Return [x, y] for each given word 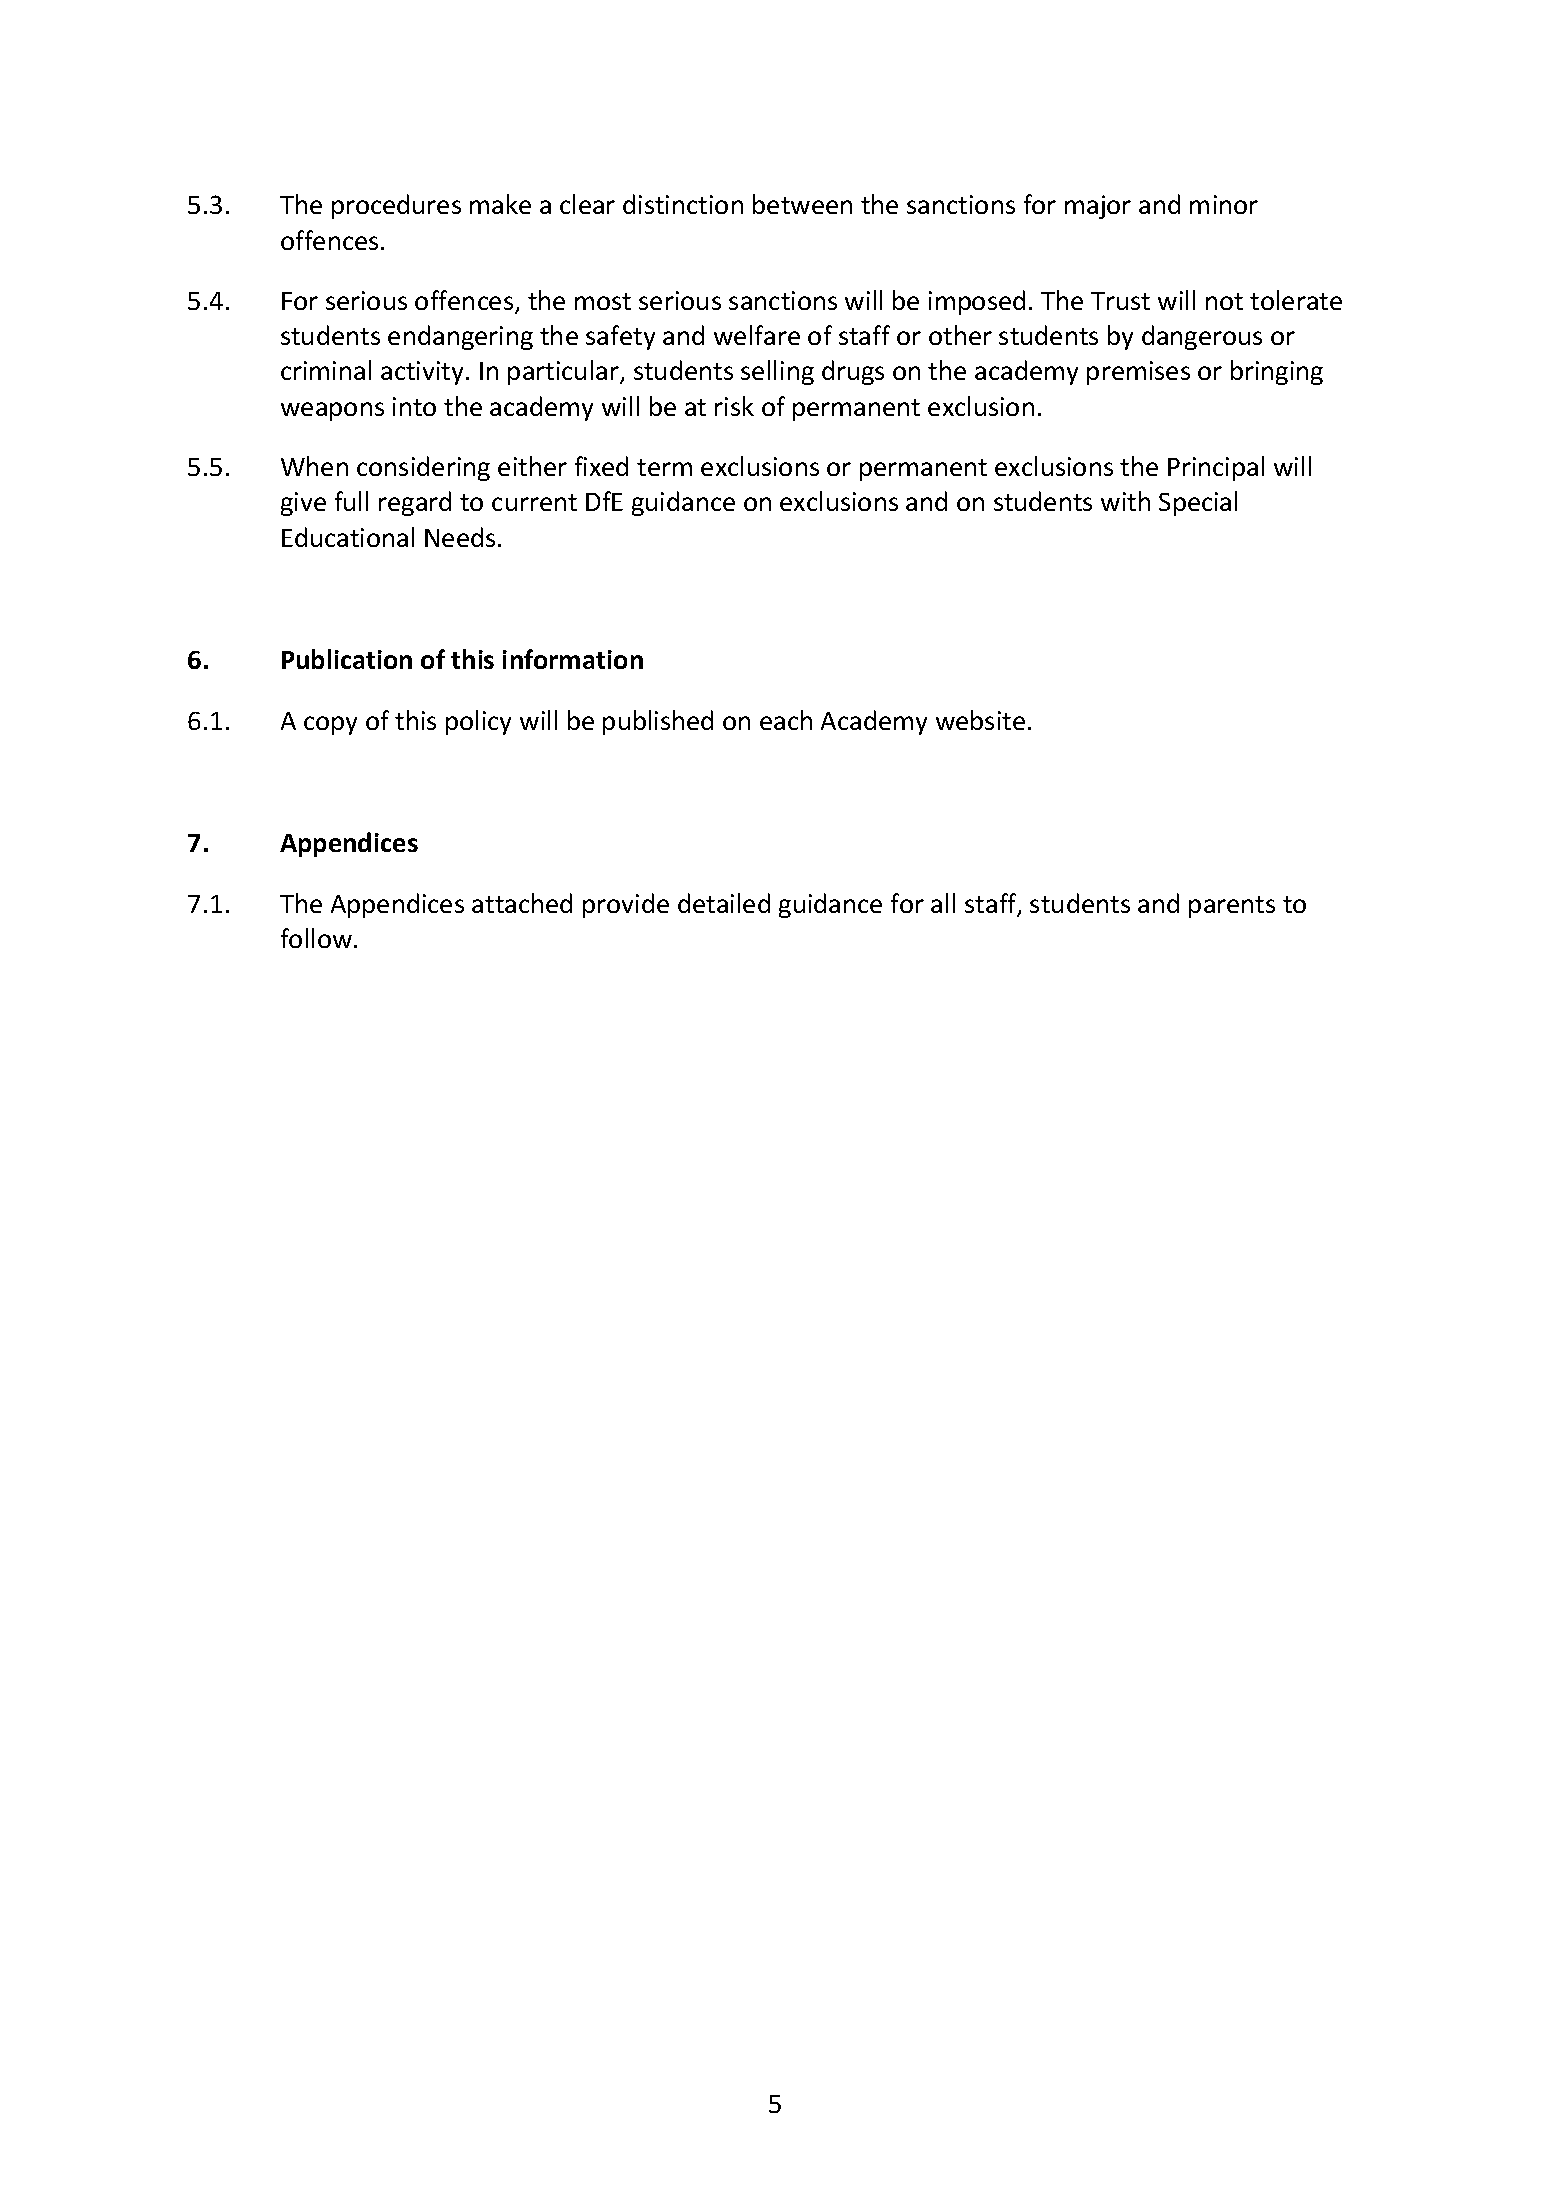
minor [1224, 204]
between [802, 204]
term [664, 467]
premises [1138, 373]
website [980, 720]
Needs [460, 537]
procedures [396, 206]
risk [734, 406]
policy [478, 722]
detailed [724, 903]
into [414, 406]
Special [1198, 503]
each [786, 720]
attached [522, 903]
